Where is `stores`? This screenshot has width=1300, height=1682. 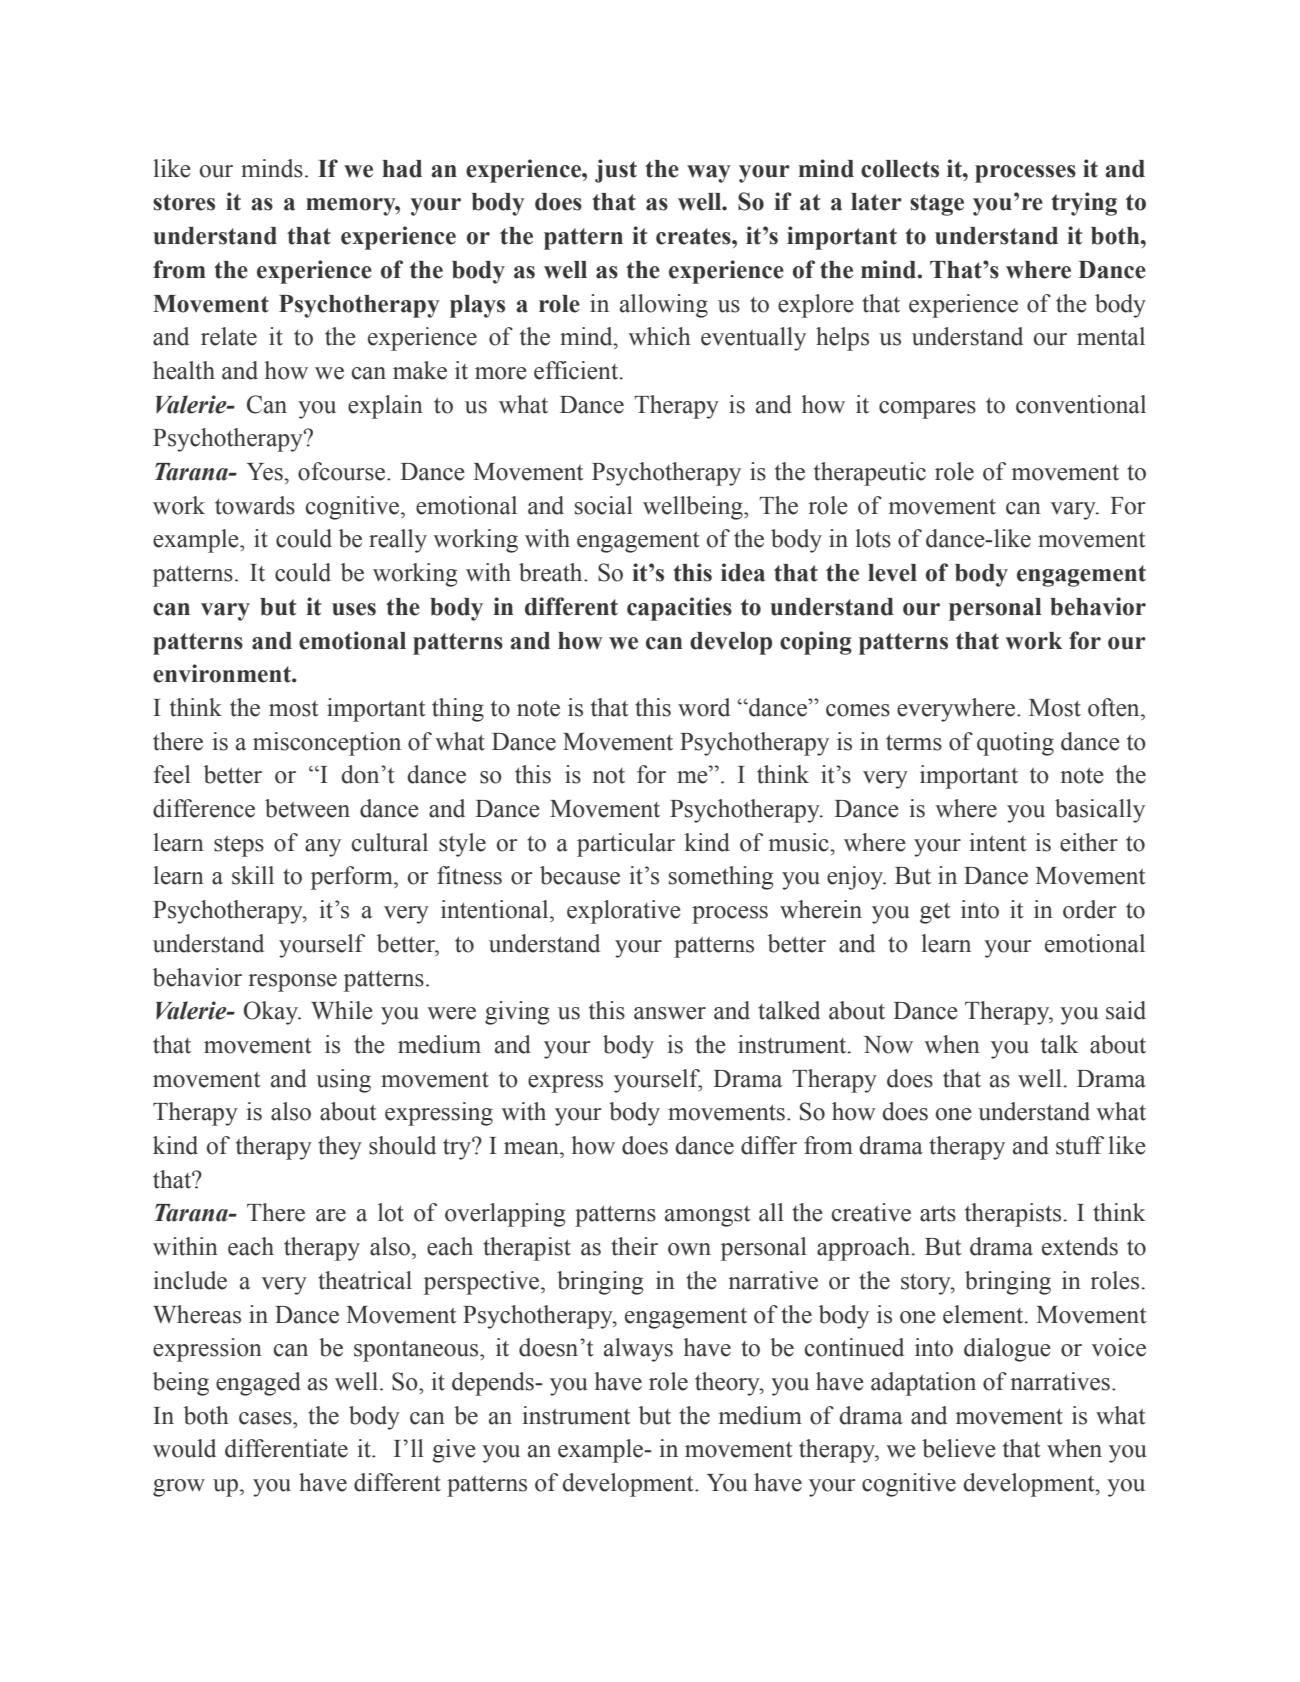 stores is located at coordinates (184, 202).
